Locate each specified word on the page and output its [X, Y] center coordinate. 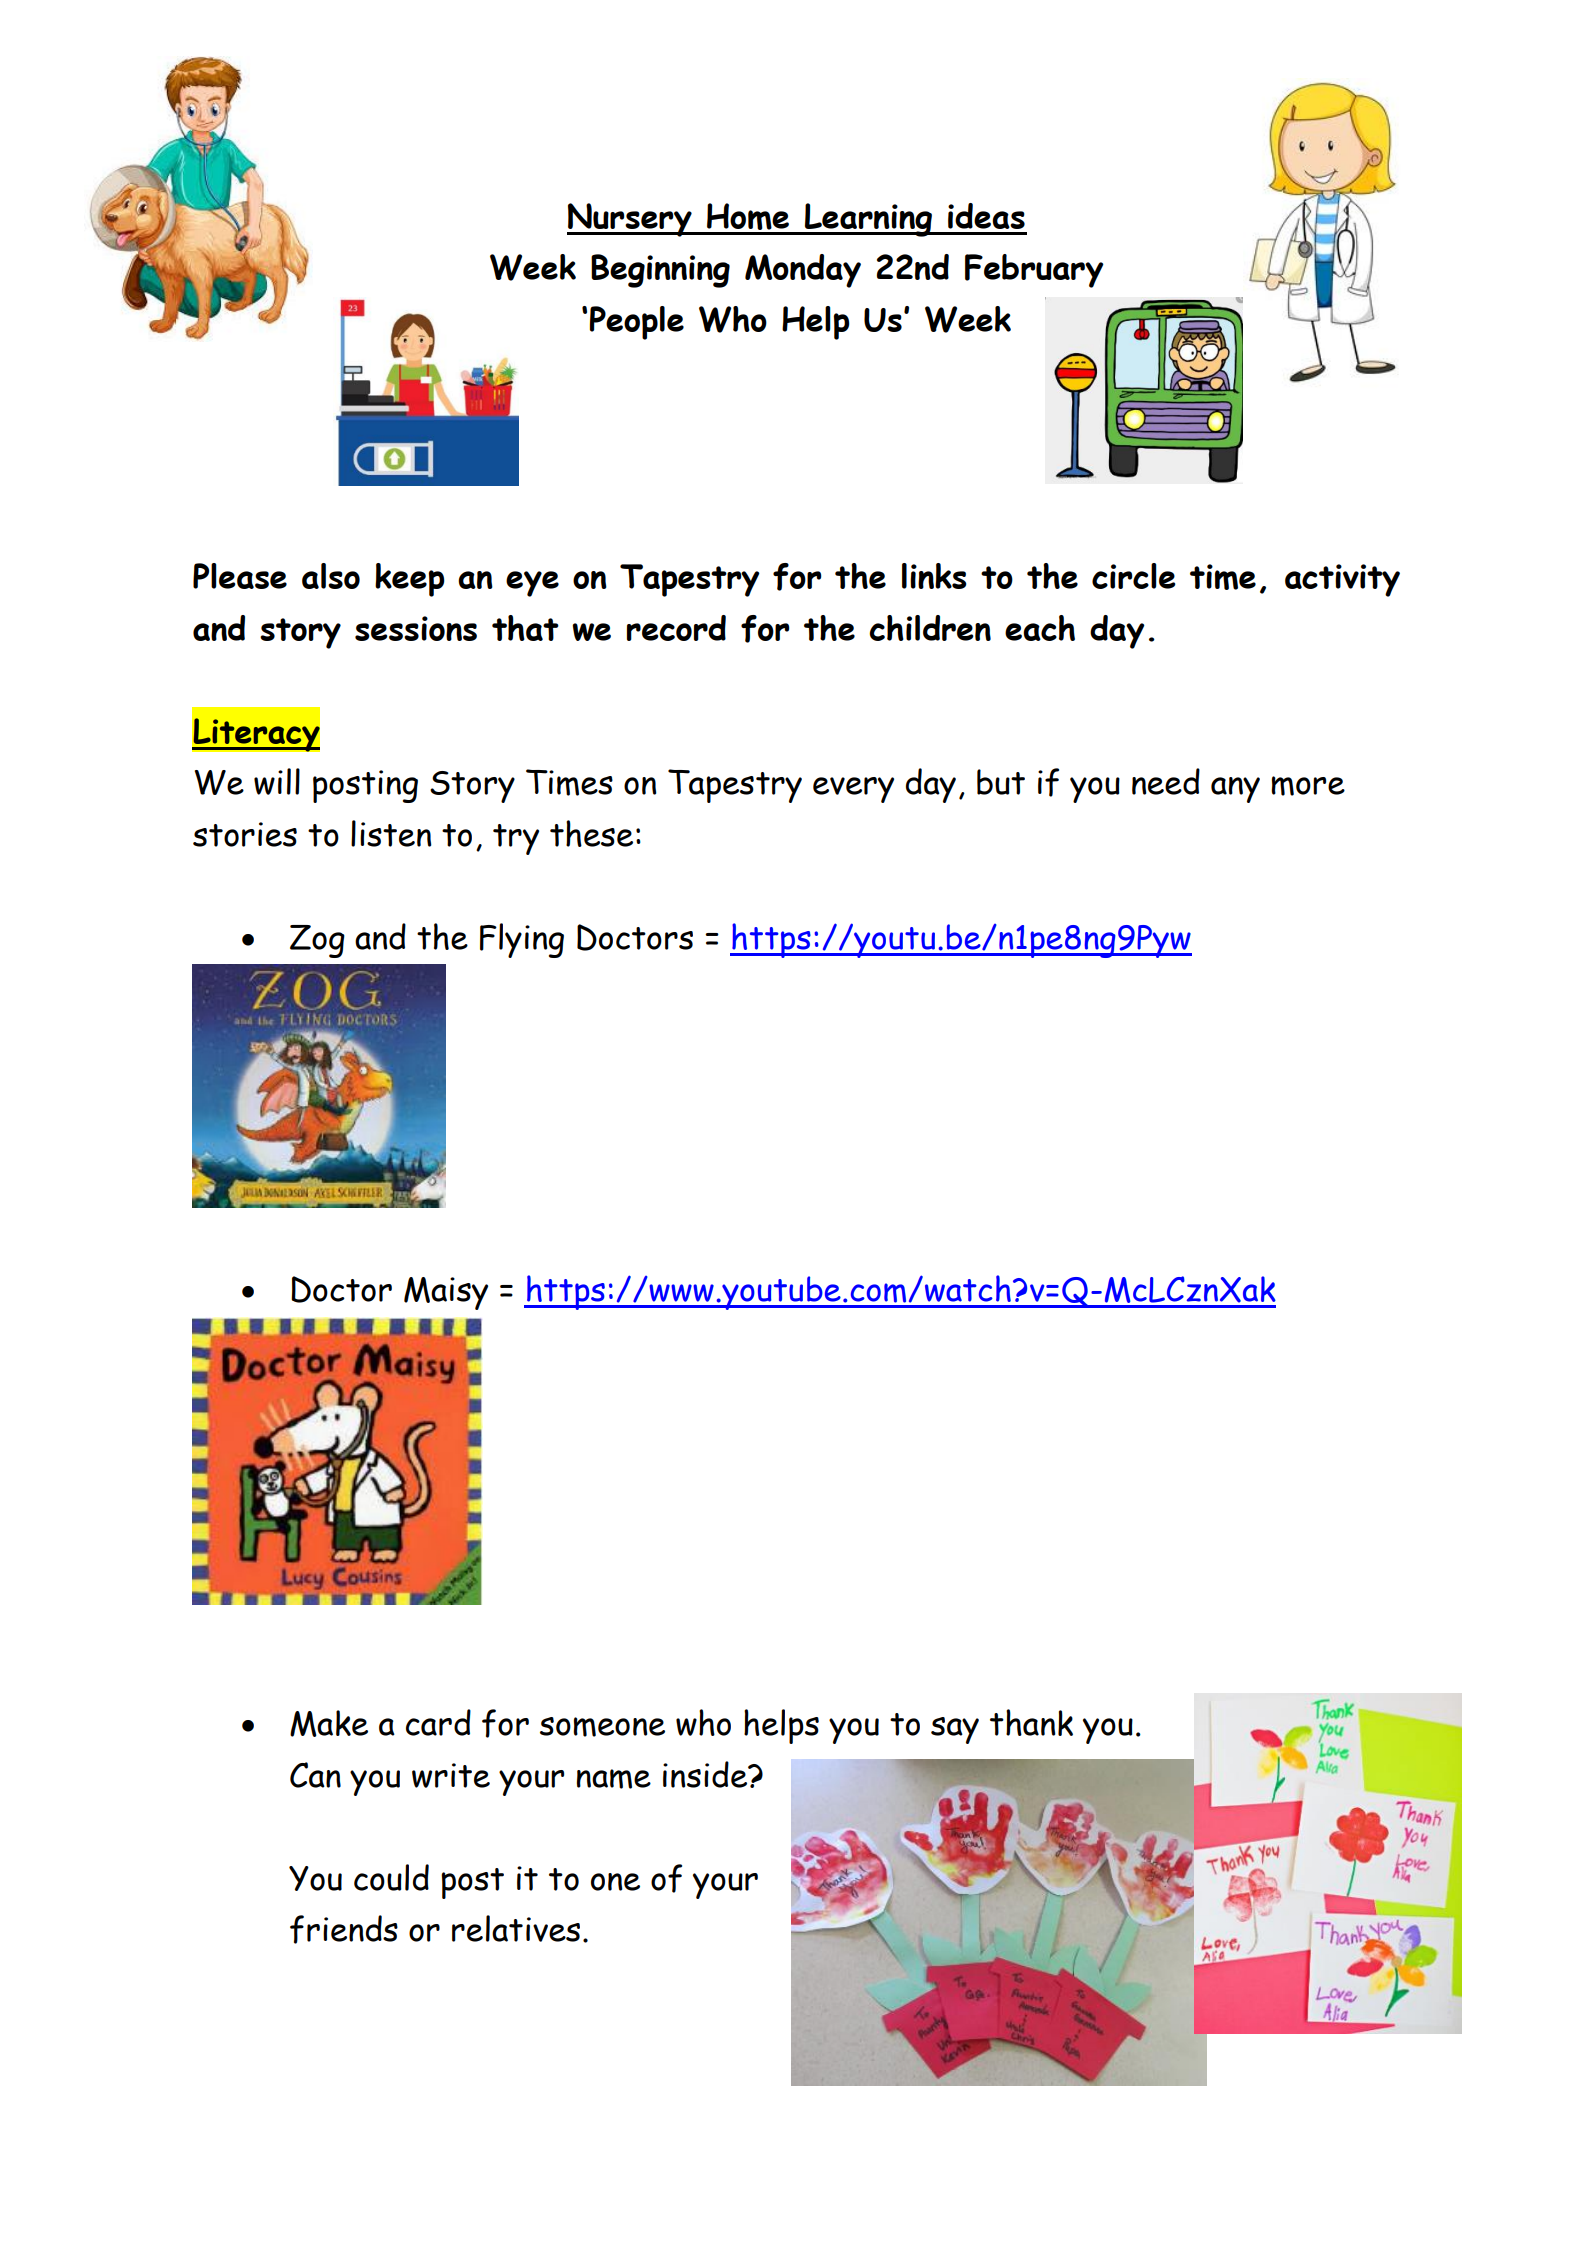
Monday [803, 271]
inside [706, 1774]
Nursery [630, 220]
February [1034, 271]
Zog [317, 941]
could [391, 1877]
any [1235, 790]
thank [1031, 1722]
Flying [522, 940]
